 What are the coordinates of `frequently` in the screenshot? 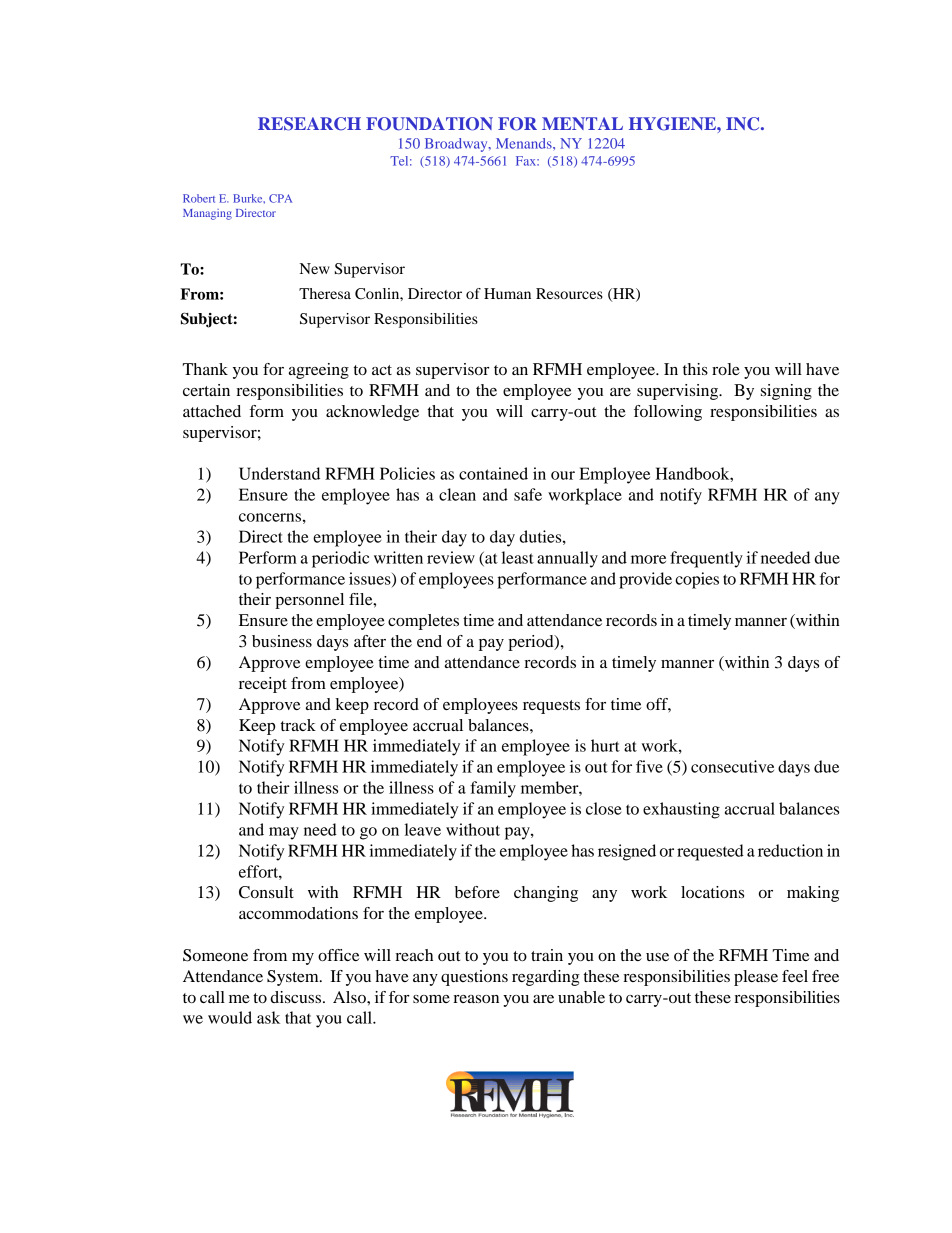 It's located at (706, 559).
